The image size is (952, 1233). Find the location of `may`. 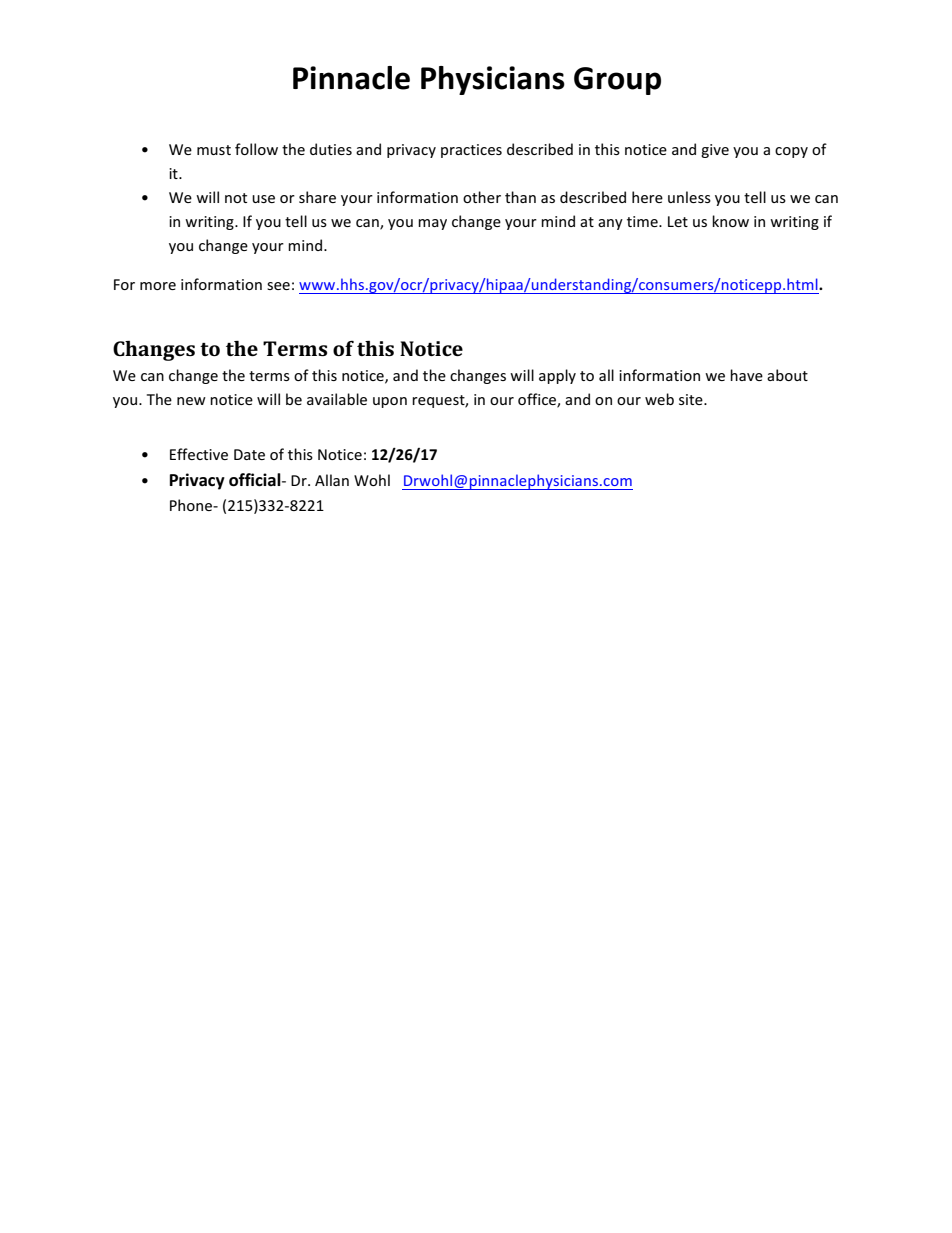

may is located at coordinates (432, 224).
